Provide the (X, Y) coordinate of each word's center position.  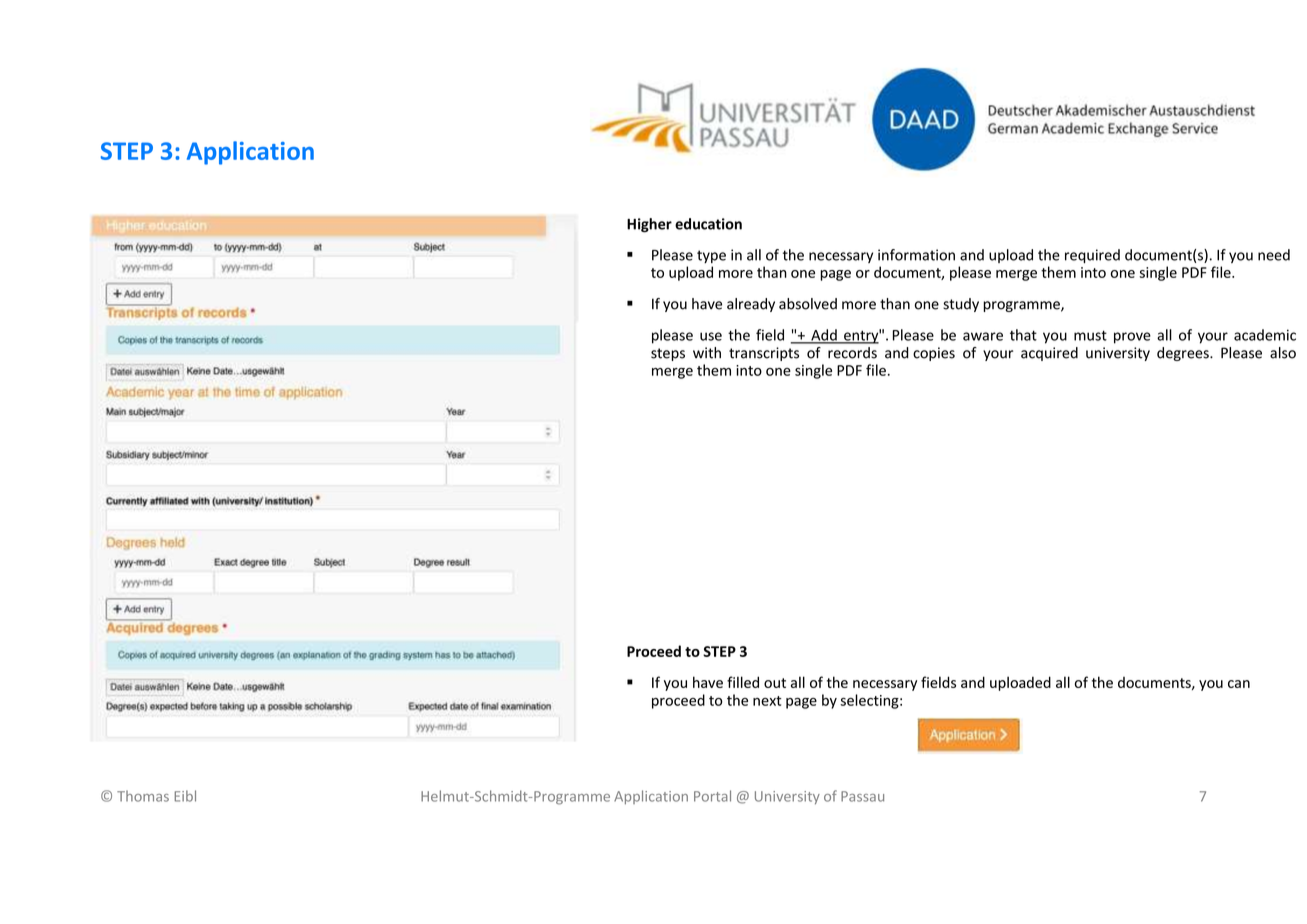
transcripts (764, 354)
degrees (1184, 354)
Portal (712, 796)
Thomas (143, 796)
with (707, 353)
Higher (649, 225)
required (1092, 256)
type (711, 256)
